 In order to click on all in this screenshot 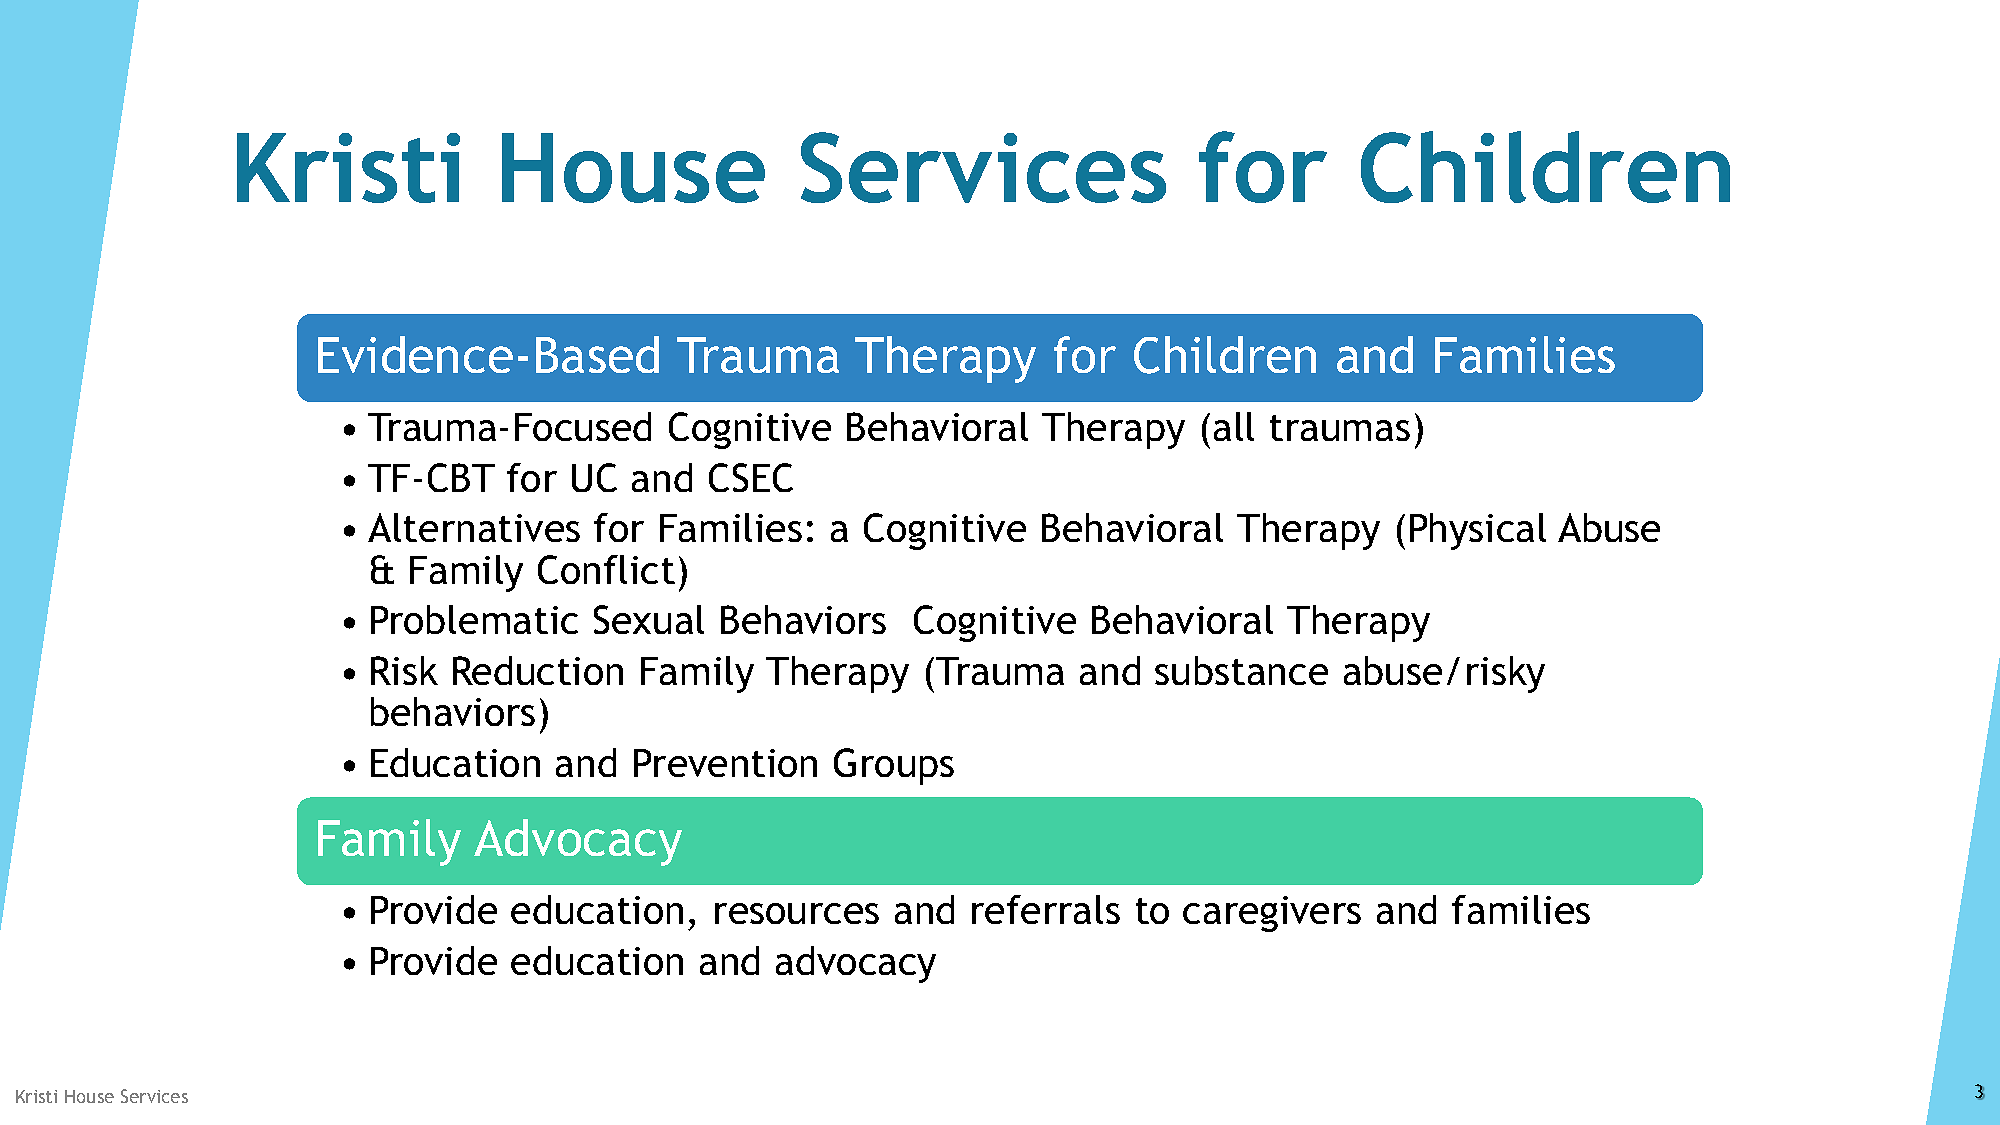, I will do `click(1234, 426)`.
